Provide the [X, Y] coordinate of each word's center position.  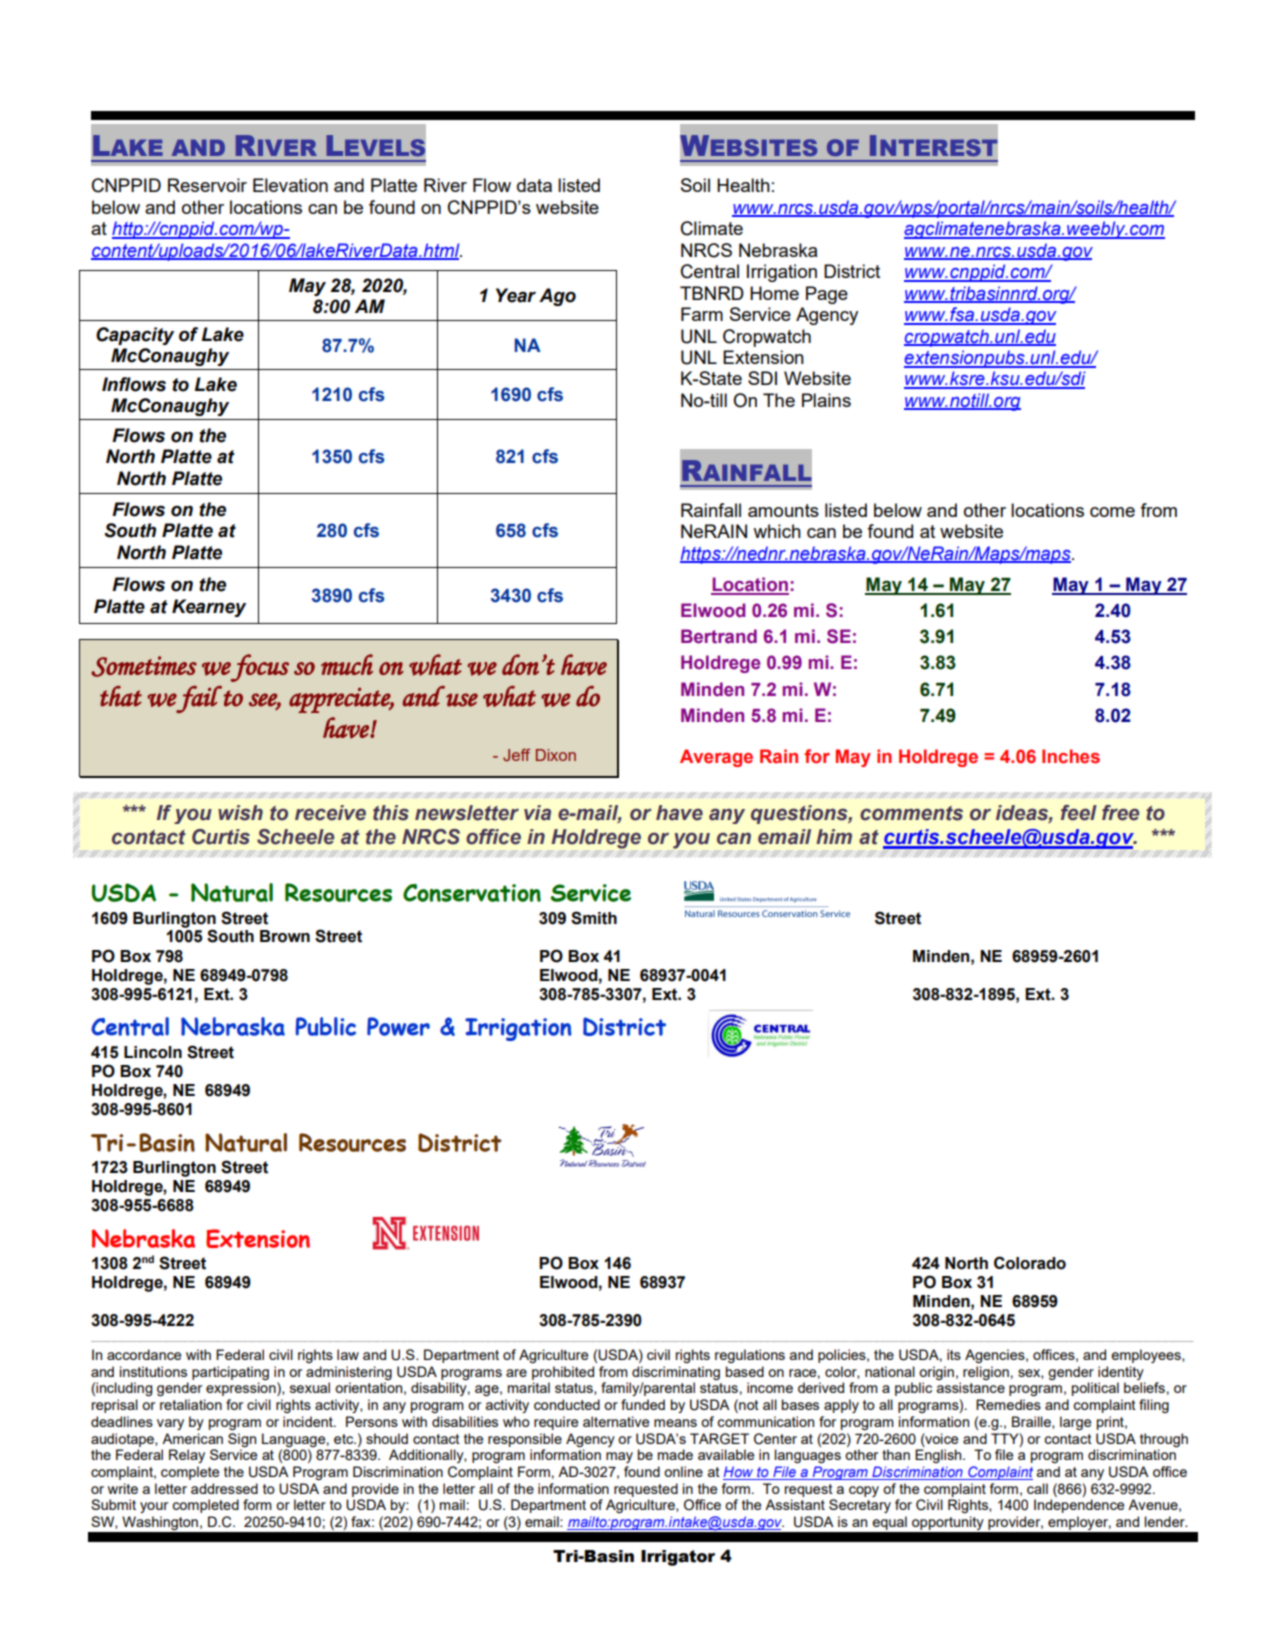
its [954, 1354]
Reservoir [207, 185]
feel [1079, 813]
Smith [594, 918]
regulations [750, 1356]
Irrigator [678, 1558]
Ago [557, 297]
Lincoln [153, 1052]
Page [827, 295]
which [777, 531]
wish [240, 813]
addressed [224, 1488]
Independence [1079, 1506]
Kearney [209, 608]
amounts [783, 510]
